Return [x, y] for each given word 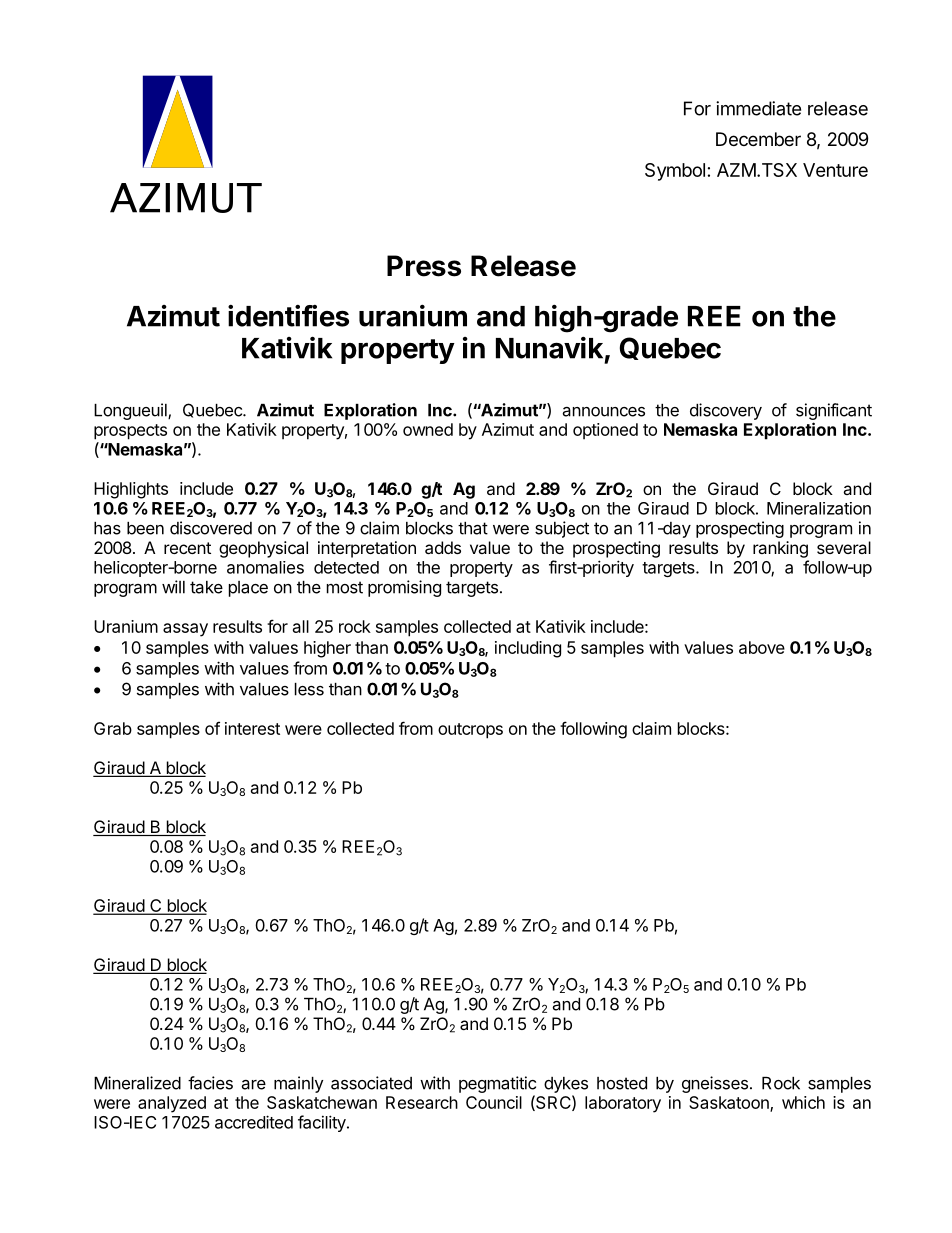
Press [424, 266]
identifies [288, 316]
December [758, 139]
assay [185, 630]
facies [210, 1083]
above [762, 647]
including [528, 649]
